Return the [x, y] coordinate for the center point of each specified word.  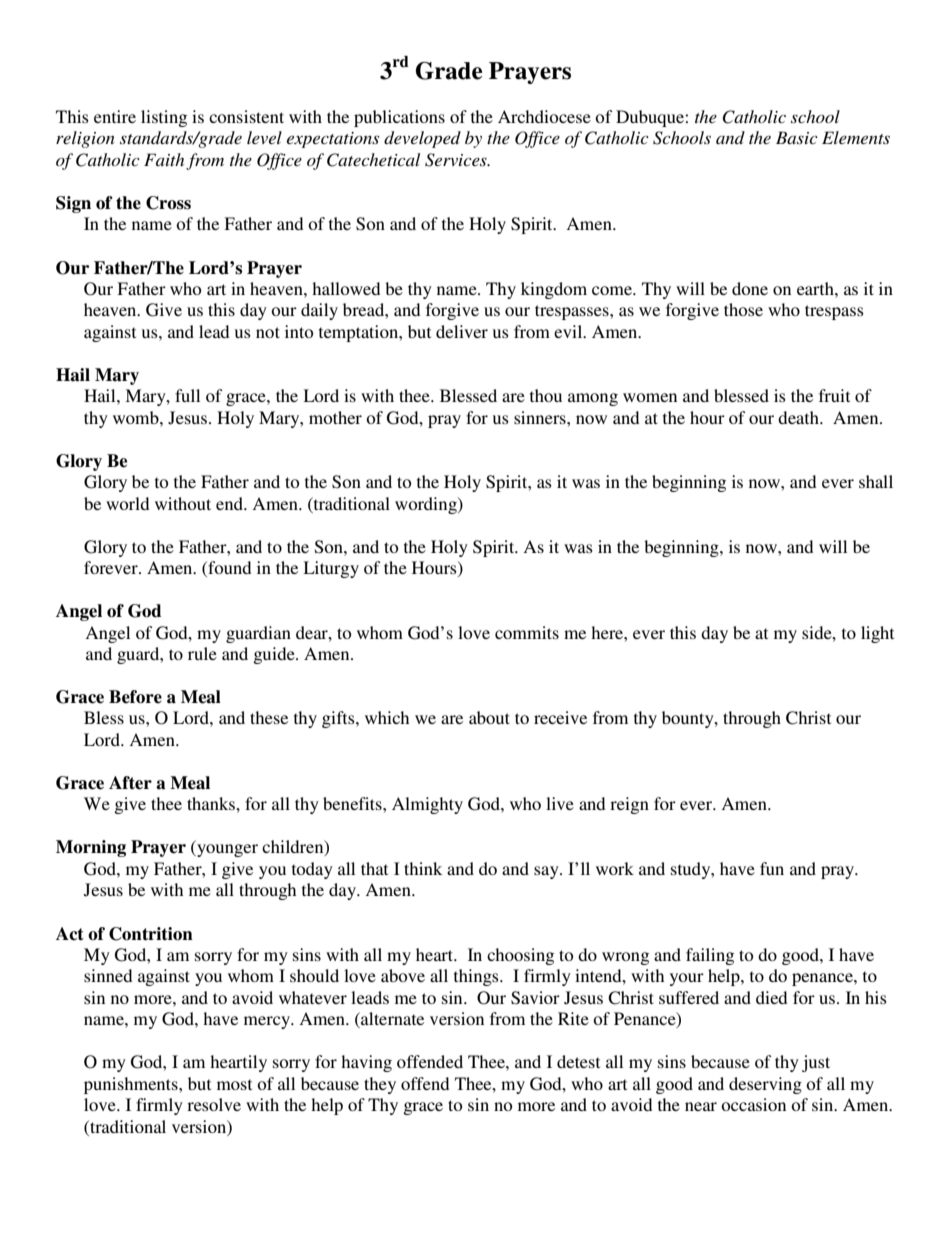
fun [772, 868]
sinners [541, 417]
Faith [164, 159]
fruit [834, 395]
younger [226, 850]
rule [202, 653]
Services [457, 160]
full [187, 395]
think [423, 868]
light [877, 634]
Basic [797, 137]
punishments [132, 1085]
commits [527, 632]
